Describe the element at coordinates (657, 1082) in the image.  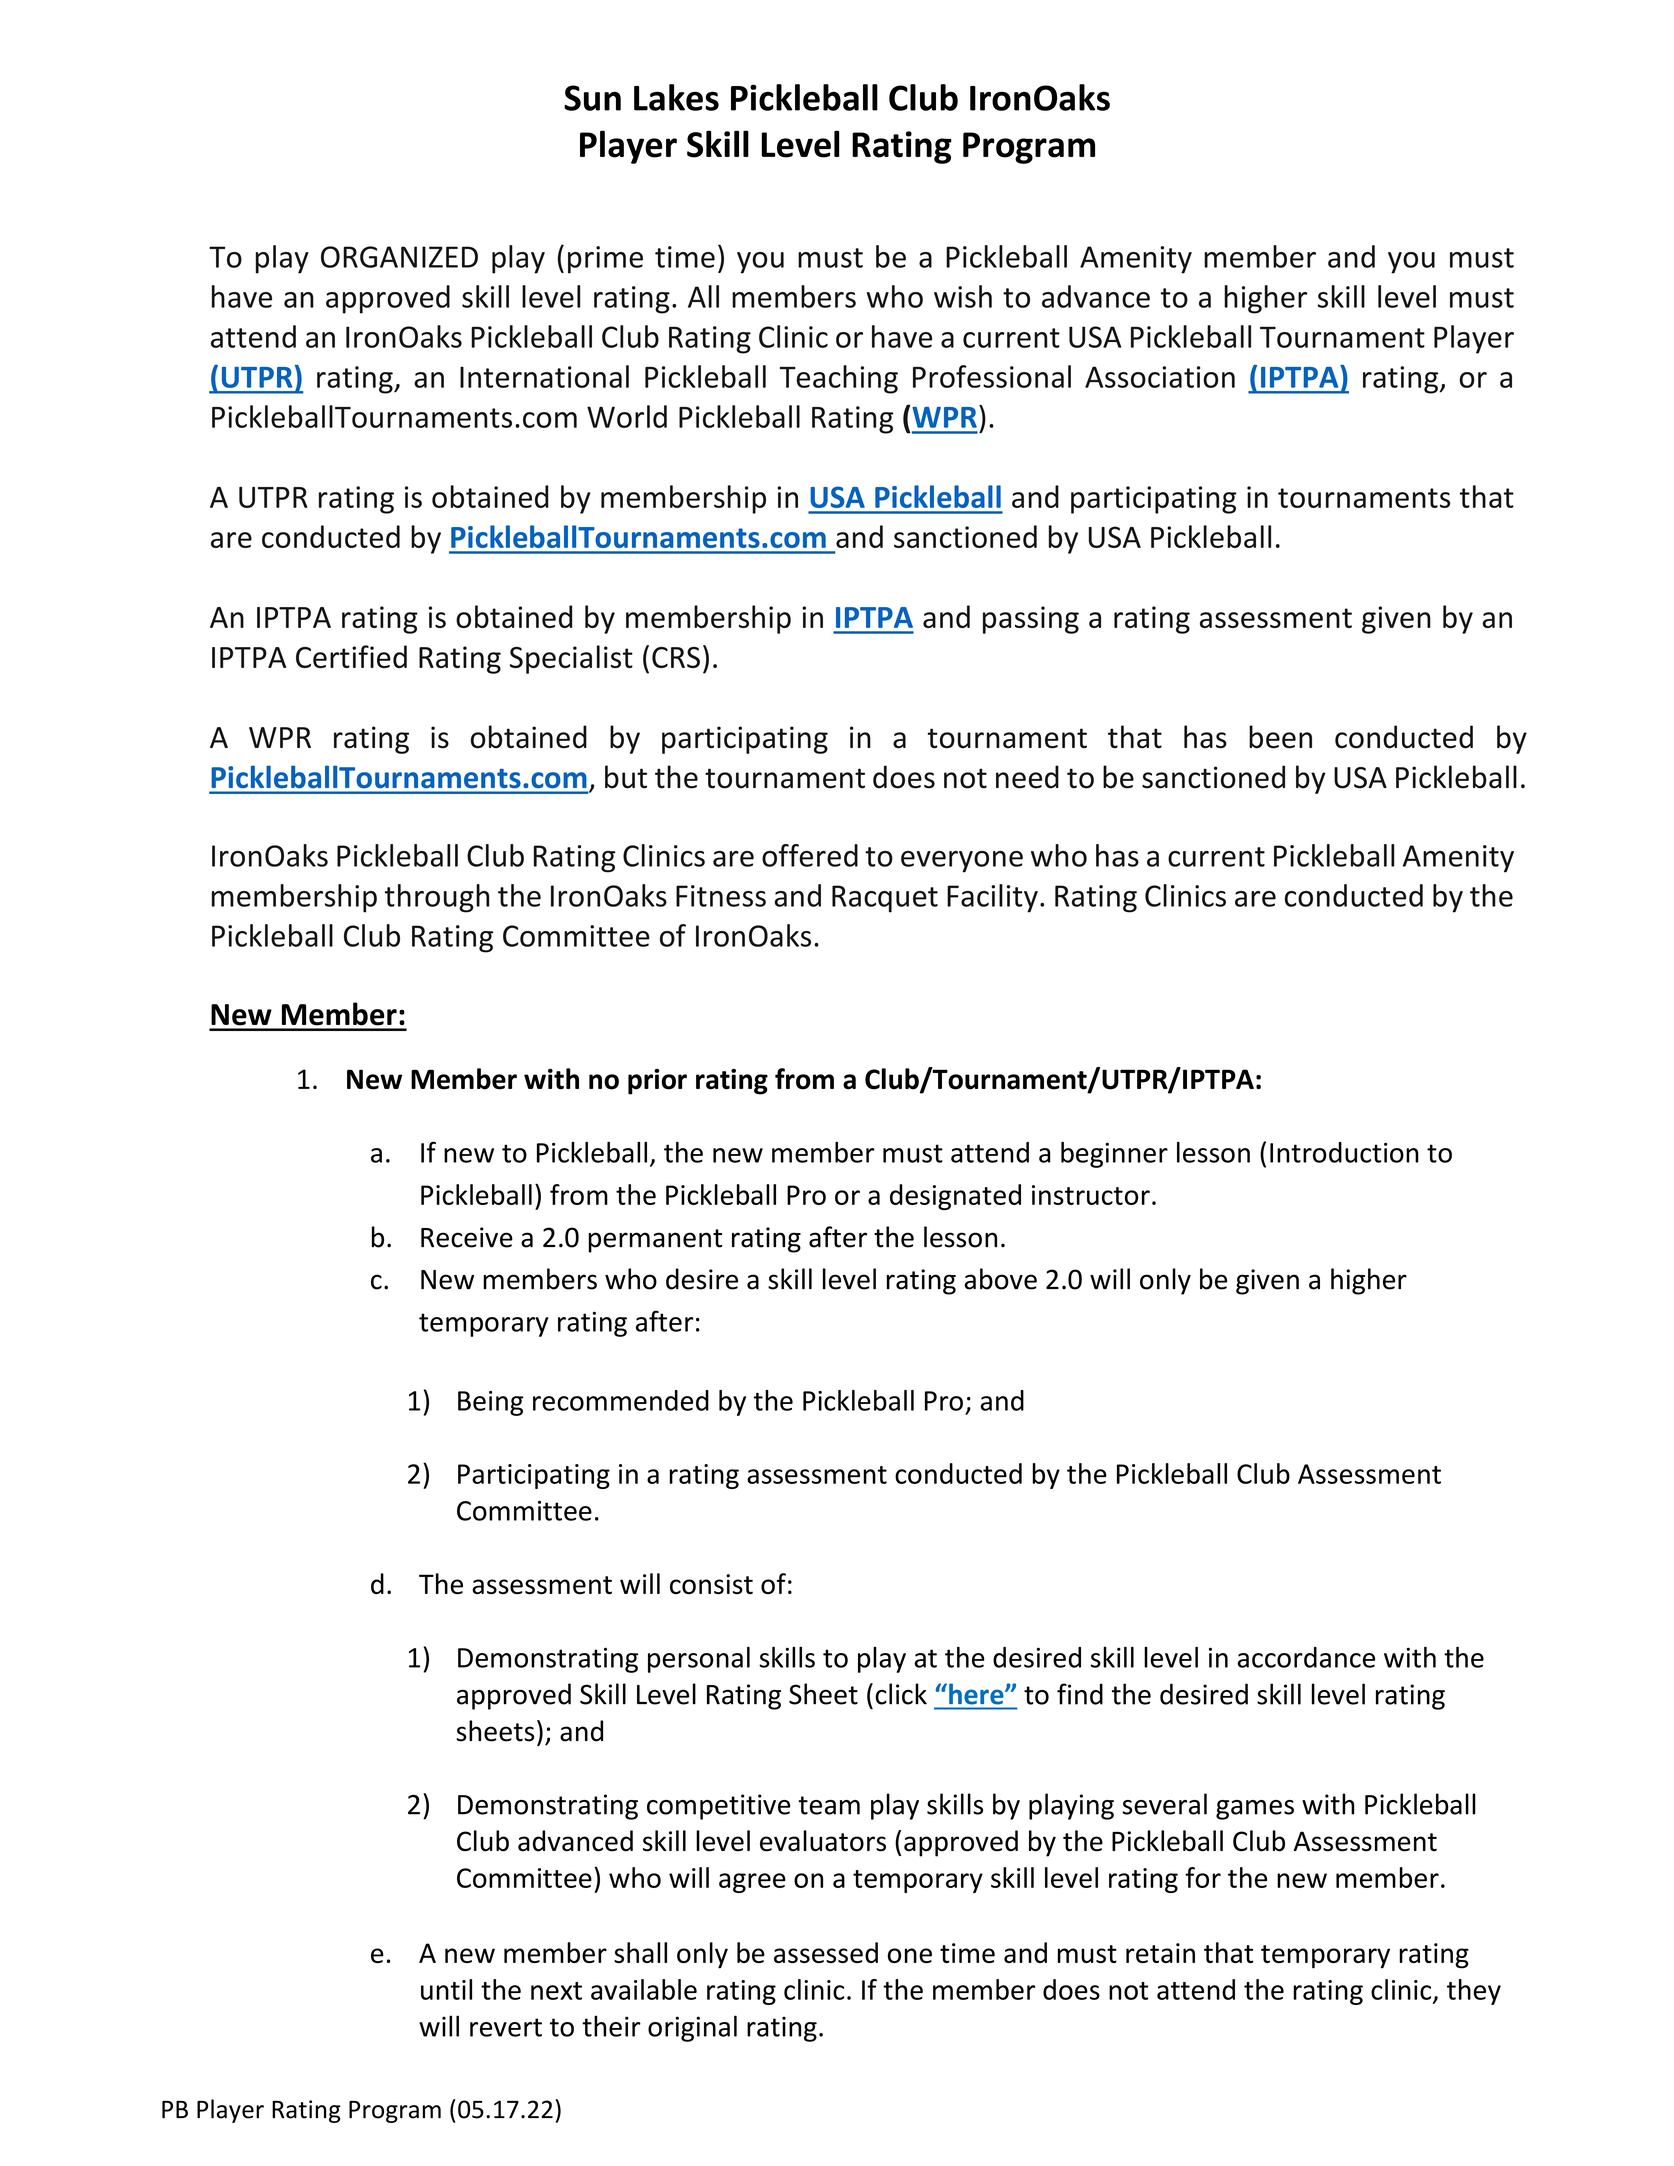
I see `prior` at that location.
